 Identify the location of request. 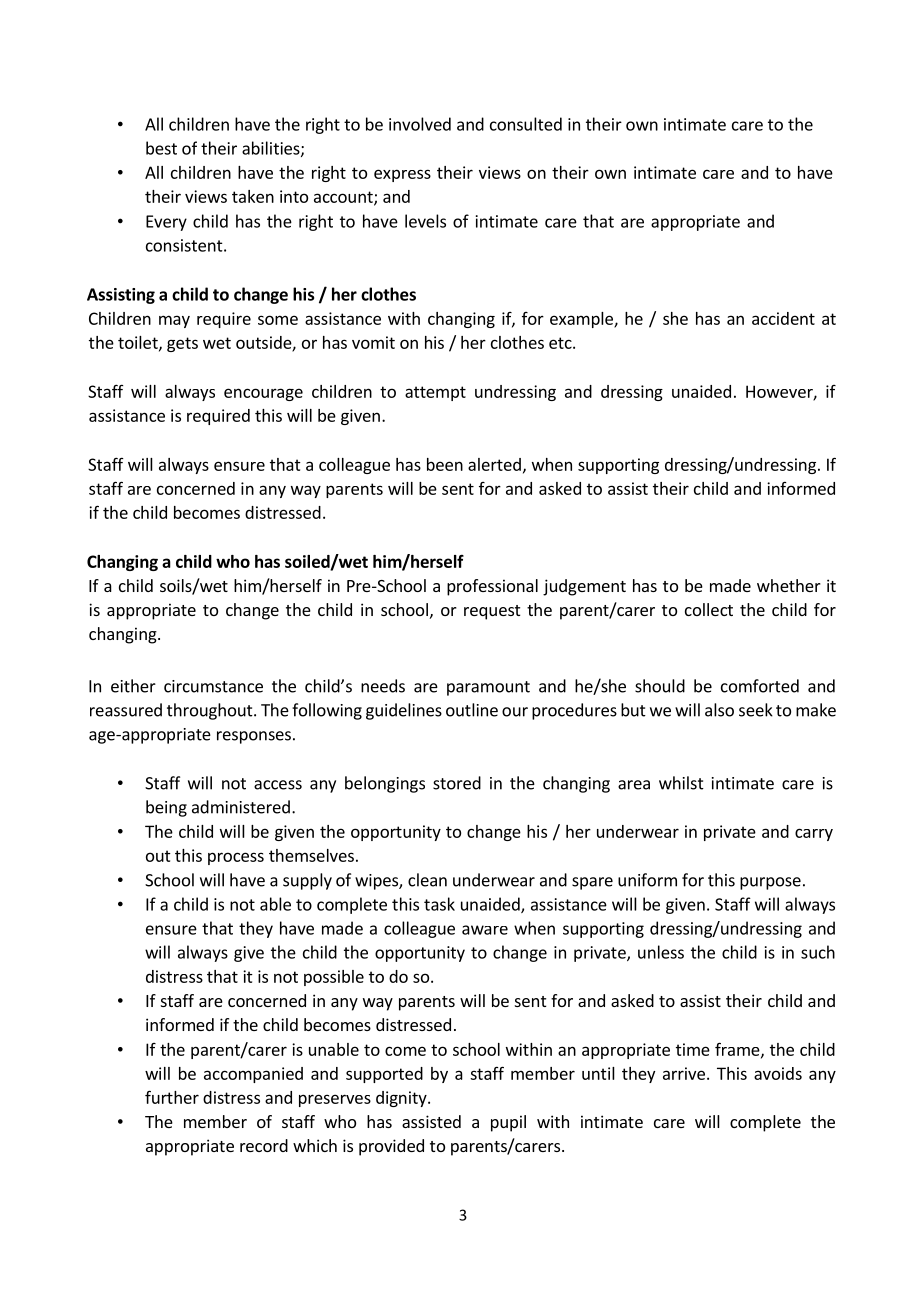
(492, 612).
